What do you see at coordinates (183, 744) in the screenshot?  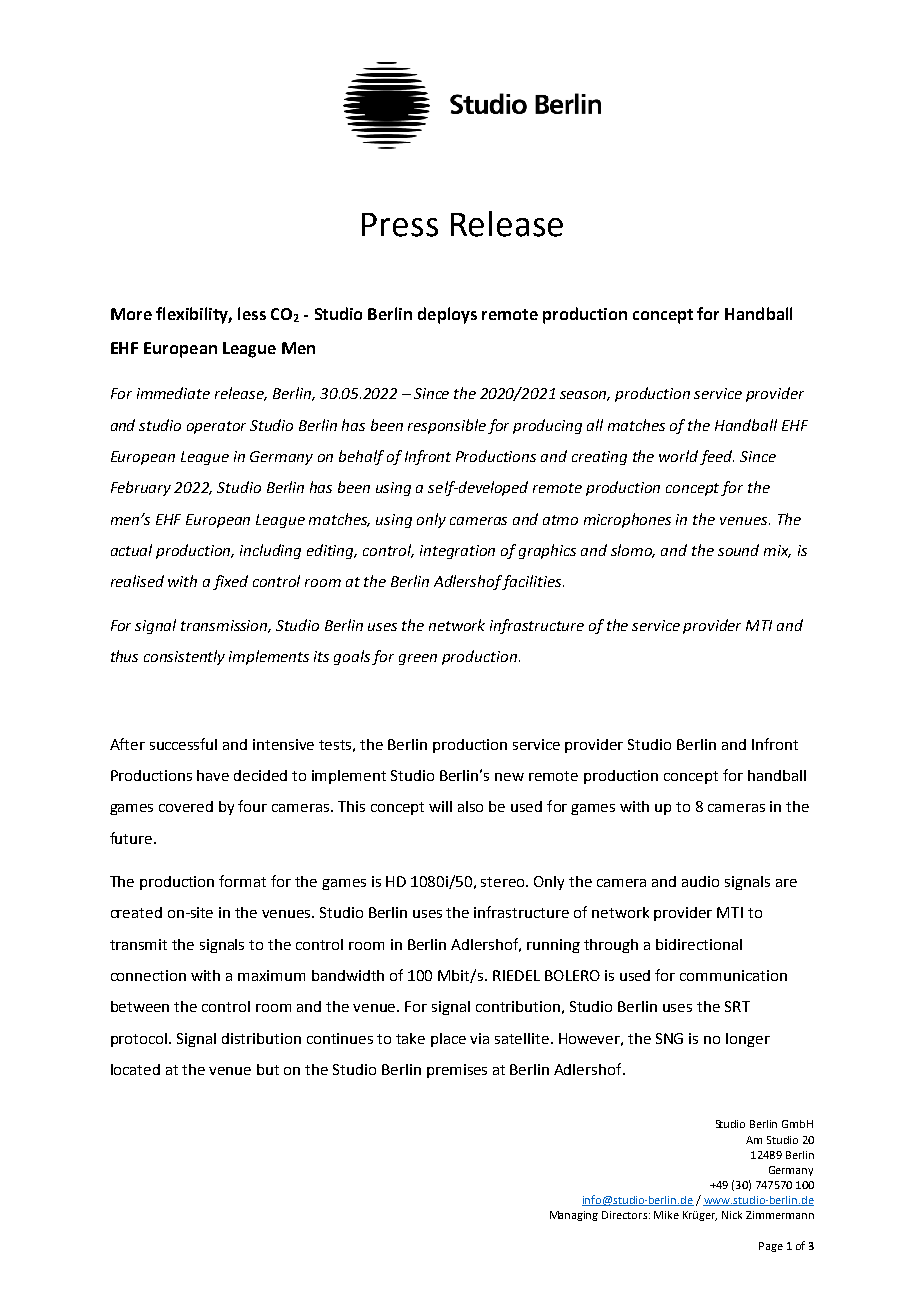 I see `successful` at bounding box center [183, 744].
